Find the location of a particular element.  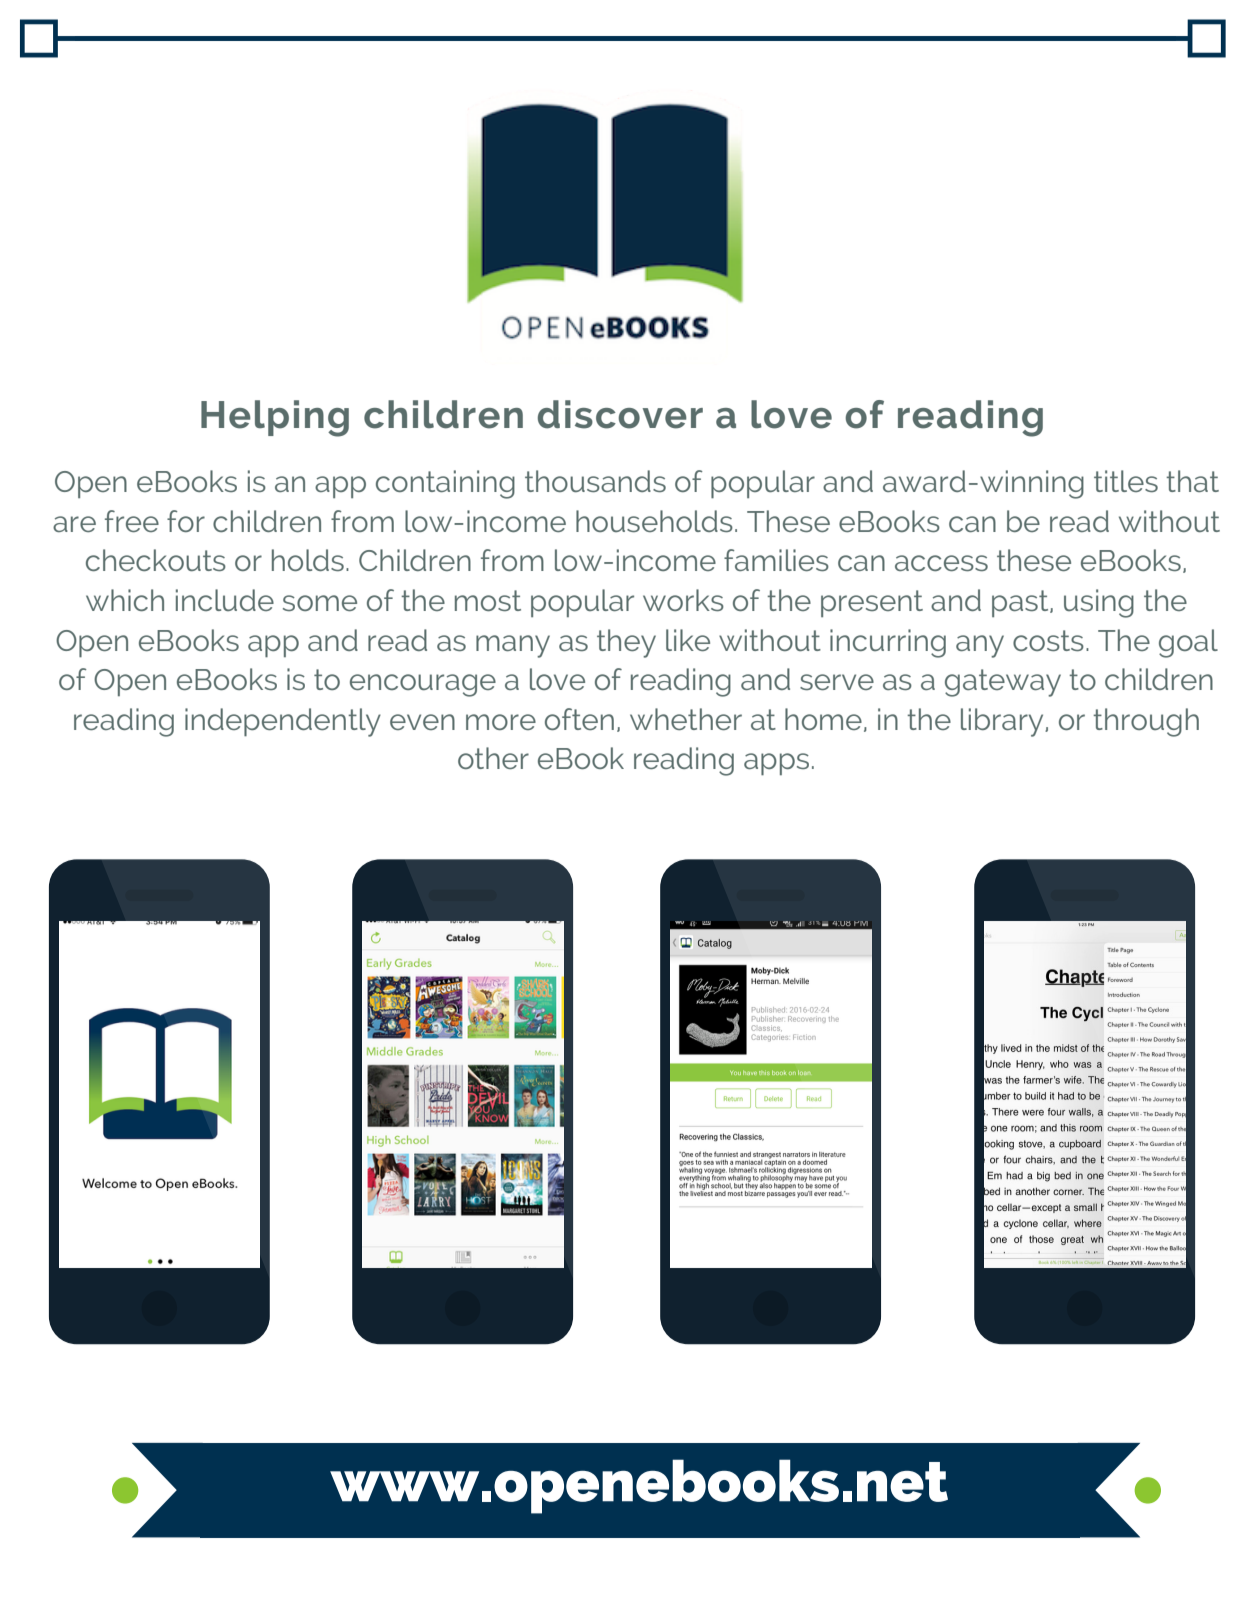

include is located at coordinates (225, 600).
